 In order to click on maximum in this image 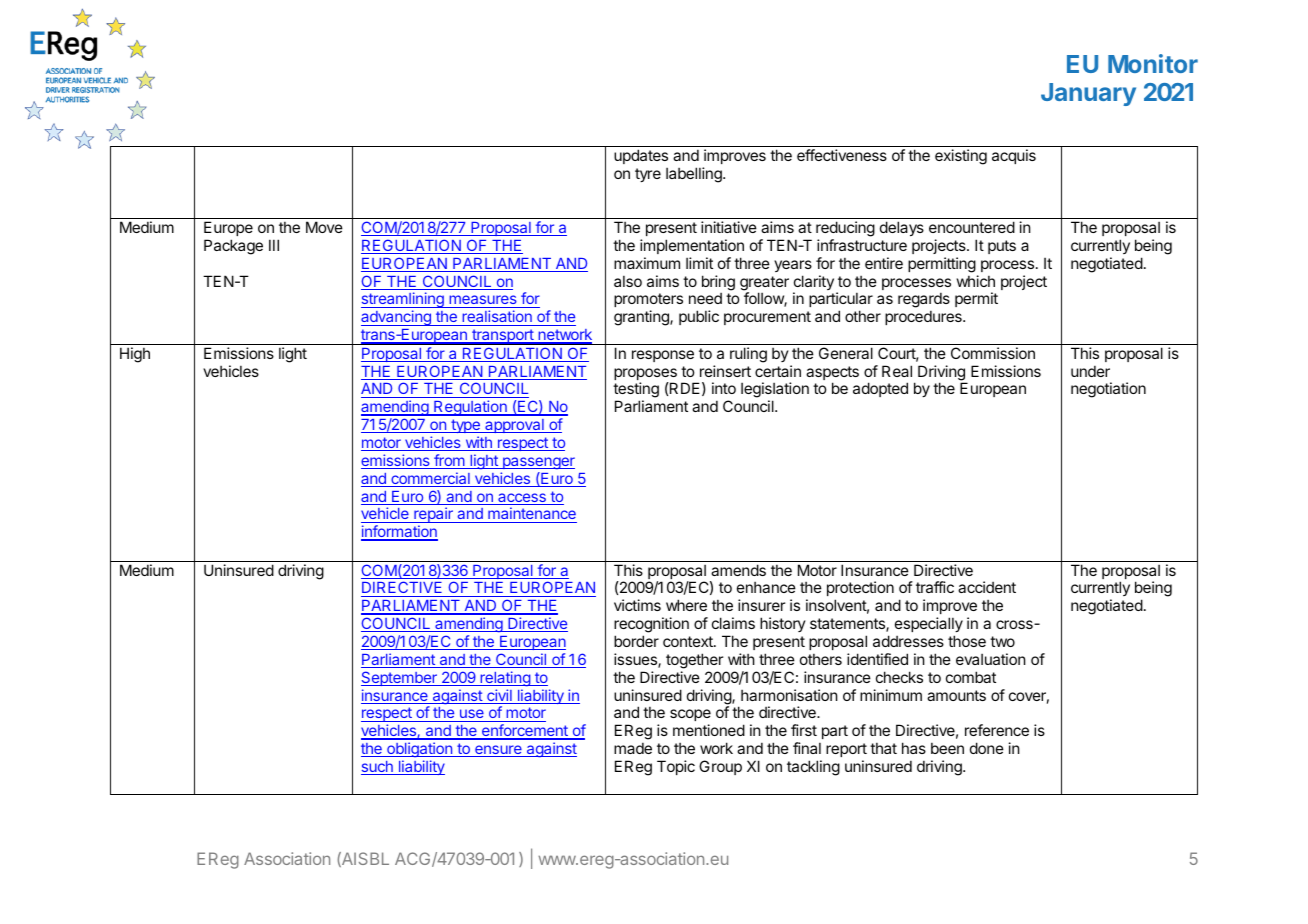, I will do `click(647, 263)`.
